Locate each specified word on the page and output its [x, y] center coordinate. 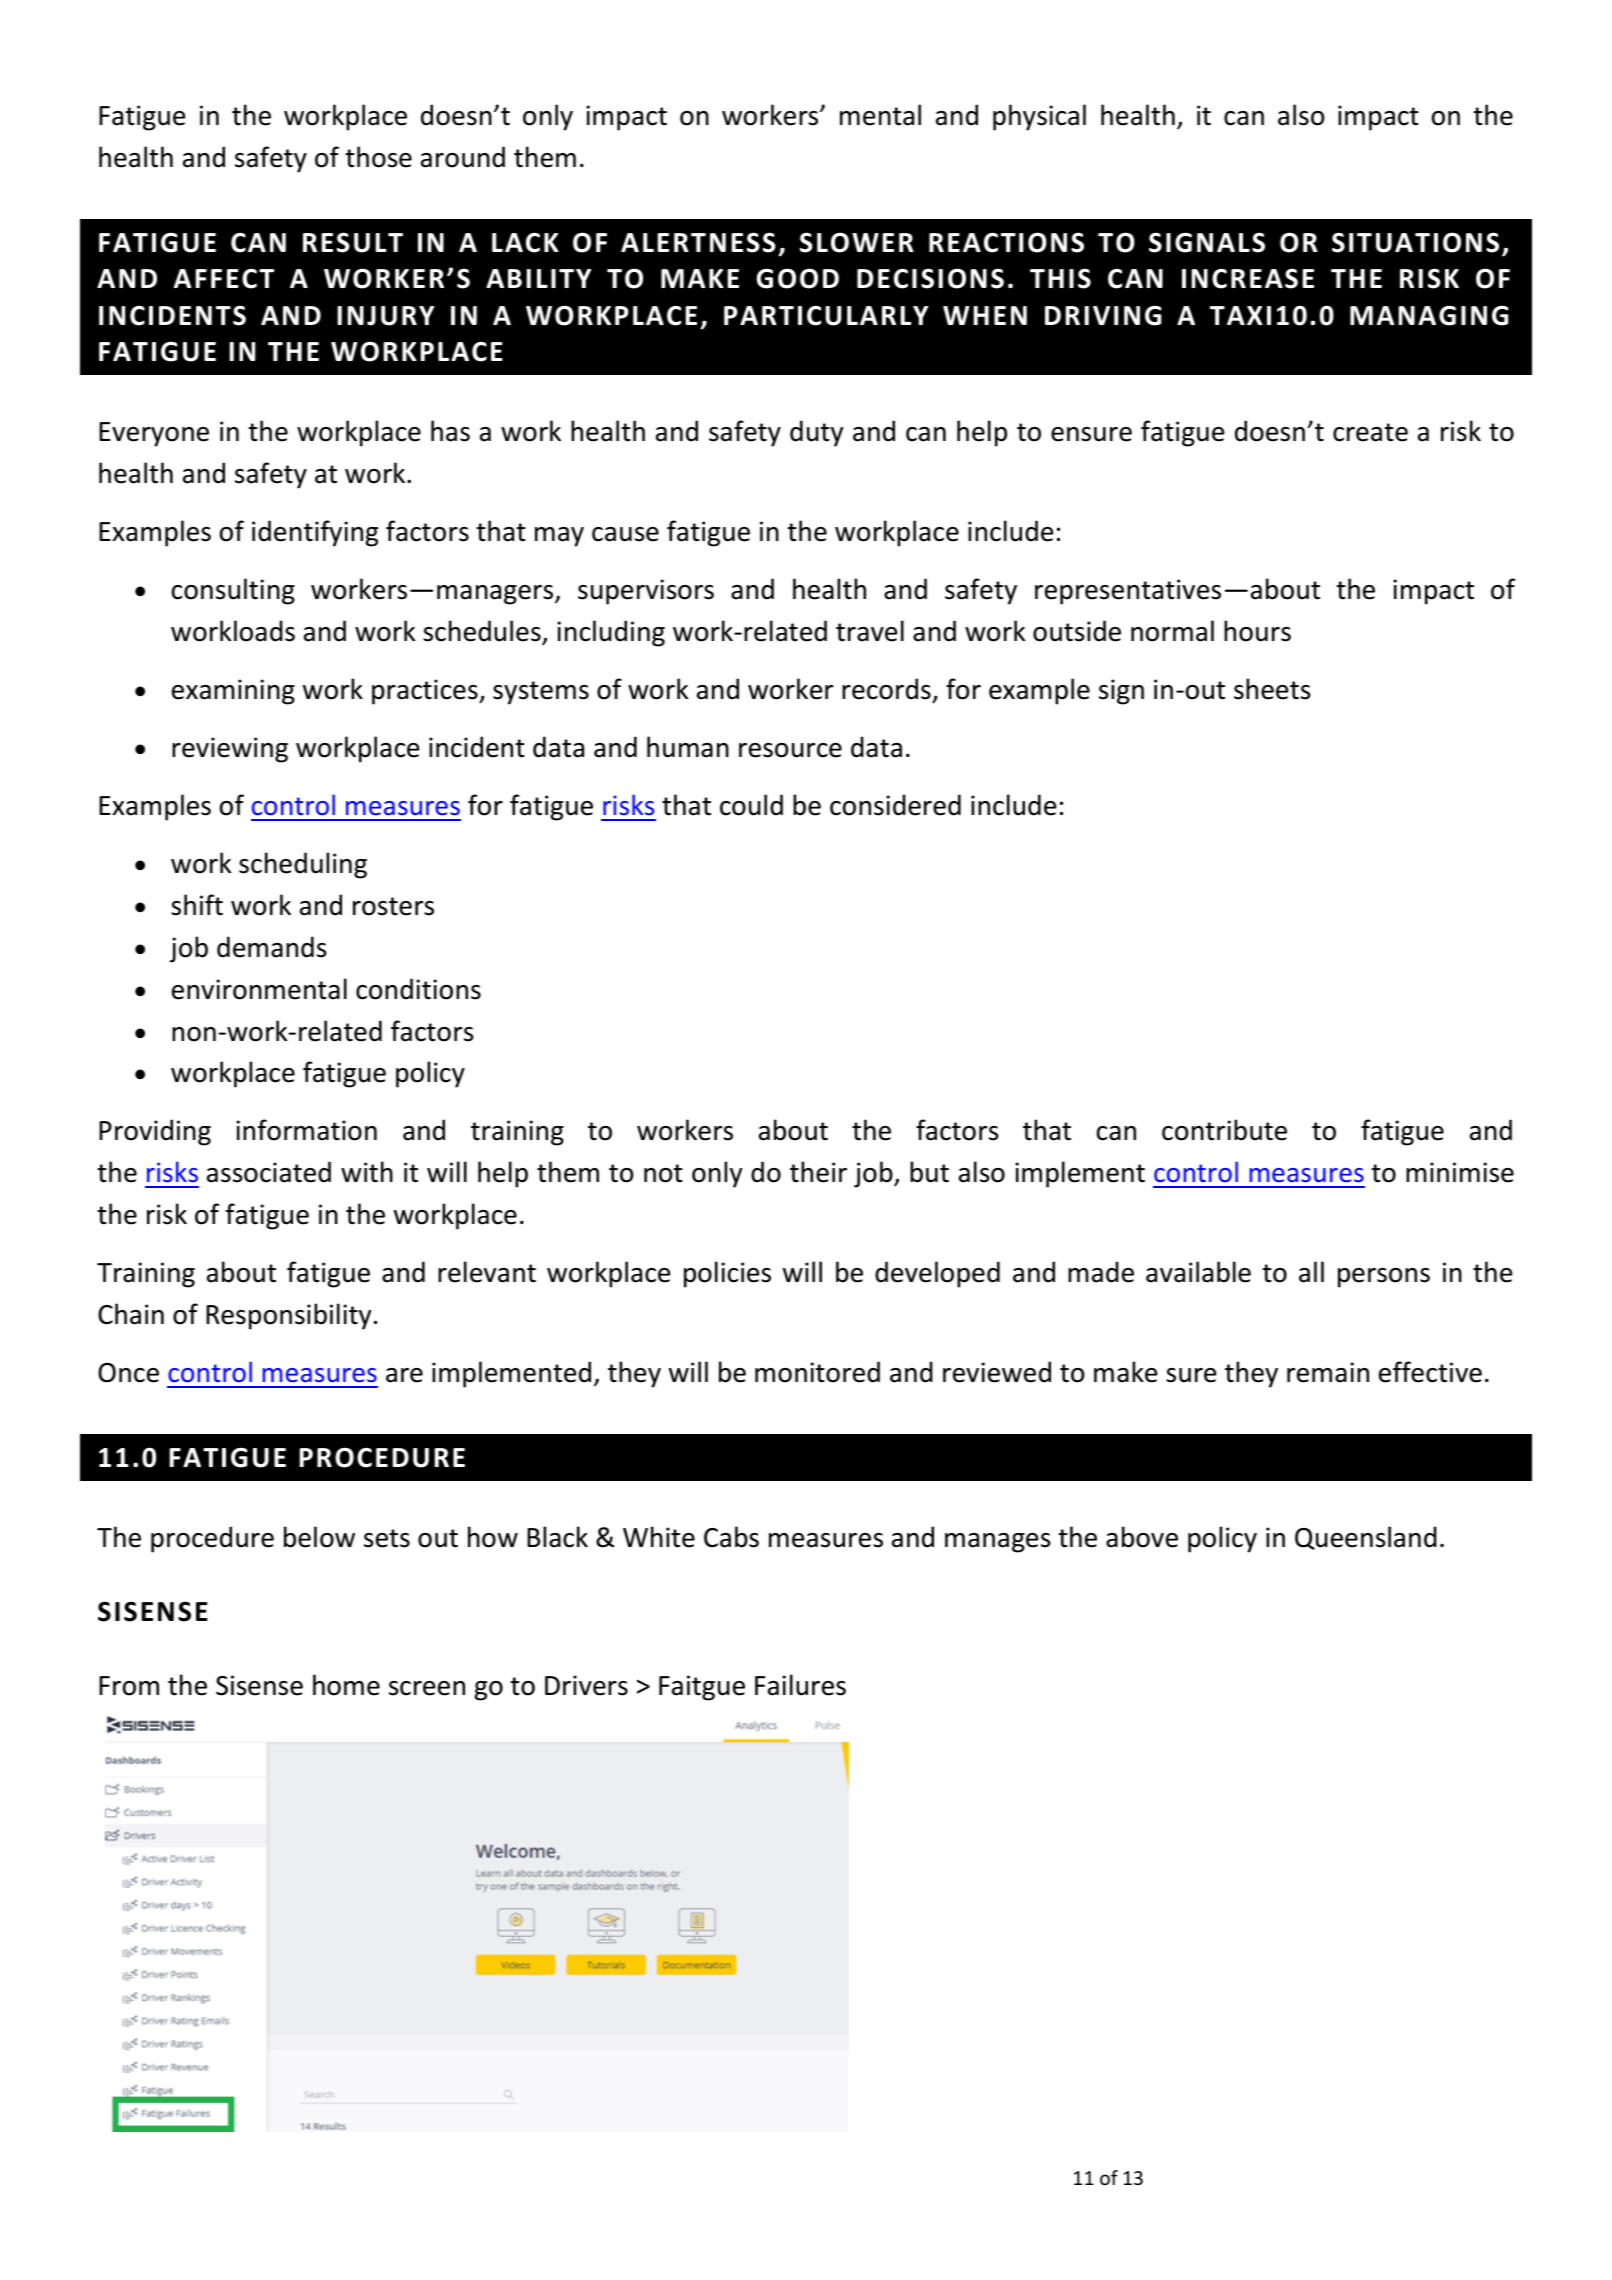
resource [790, 750]
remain [1328, 1372]
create [1370, 432]
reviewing [230, 750]
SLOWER [857, 242]
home [346, 1685]
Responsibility [288, 1316]
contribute [1224, 1130]
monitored [817, 1372]
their [818, 1172]
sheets [1272, 689]
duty [816, 433]
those [378, 157]
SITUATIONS [1415, 242]
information [306, 1130]
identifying [315, 533]
